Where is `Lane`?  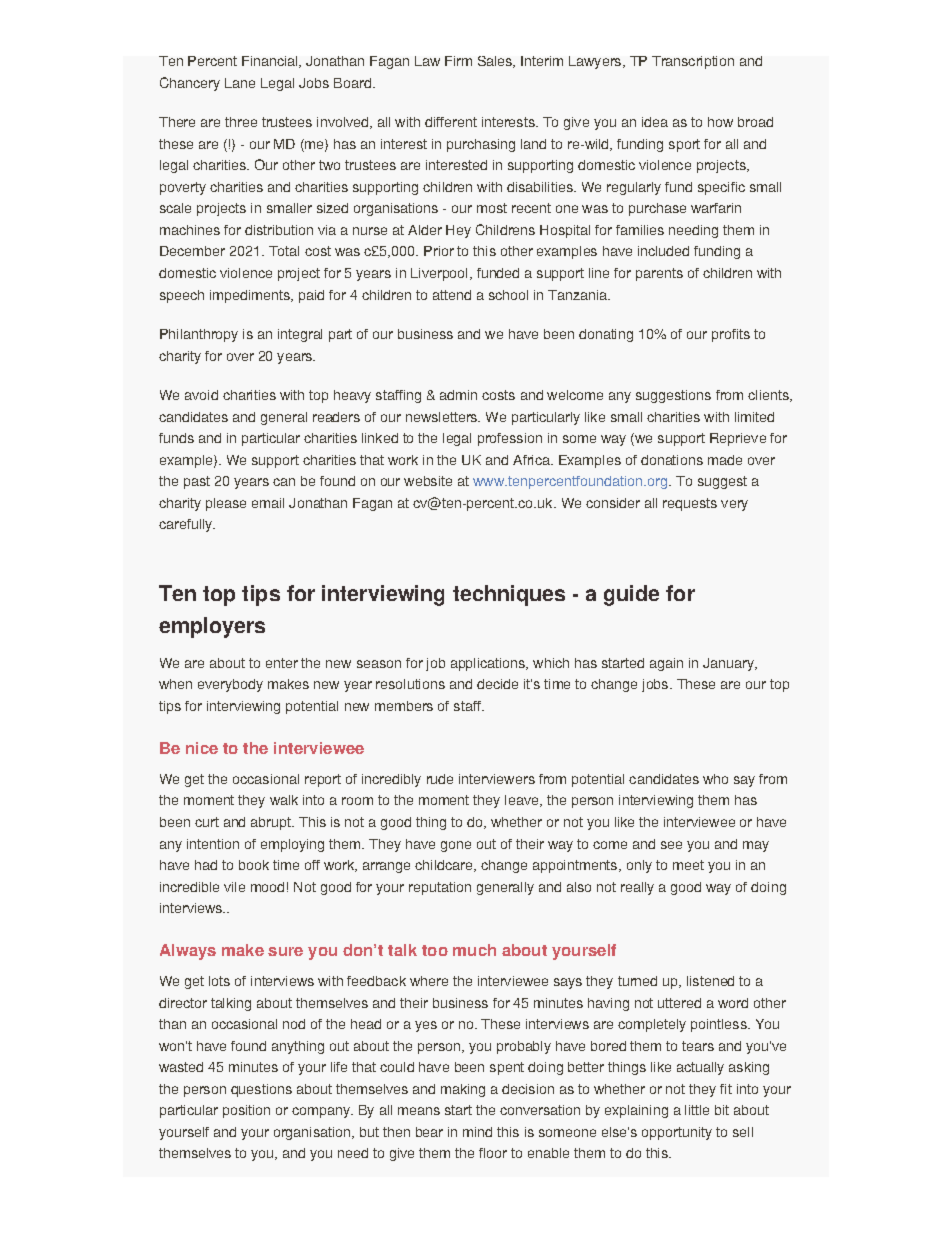 Lane is located at coordinates (240, 83).
